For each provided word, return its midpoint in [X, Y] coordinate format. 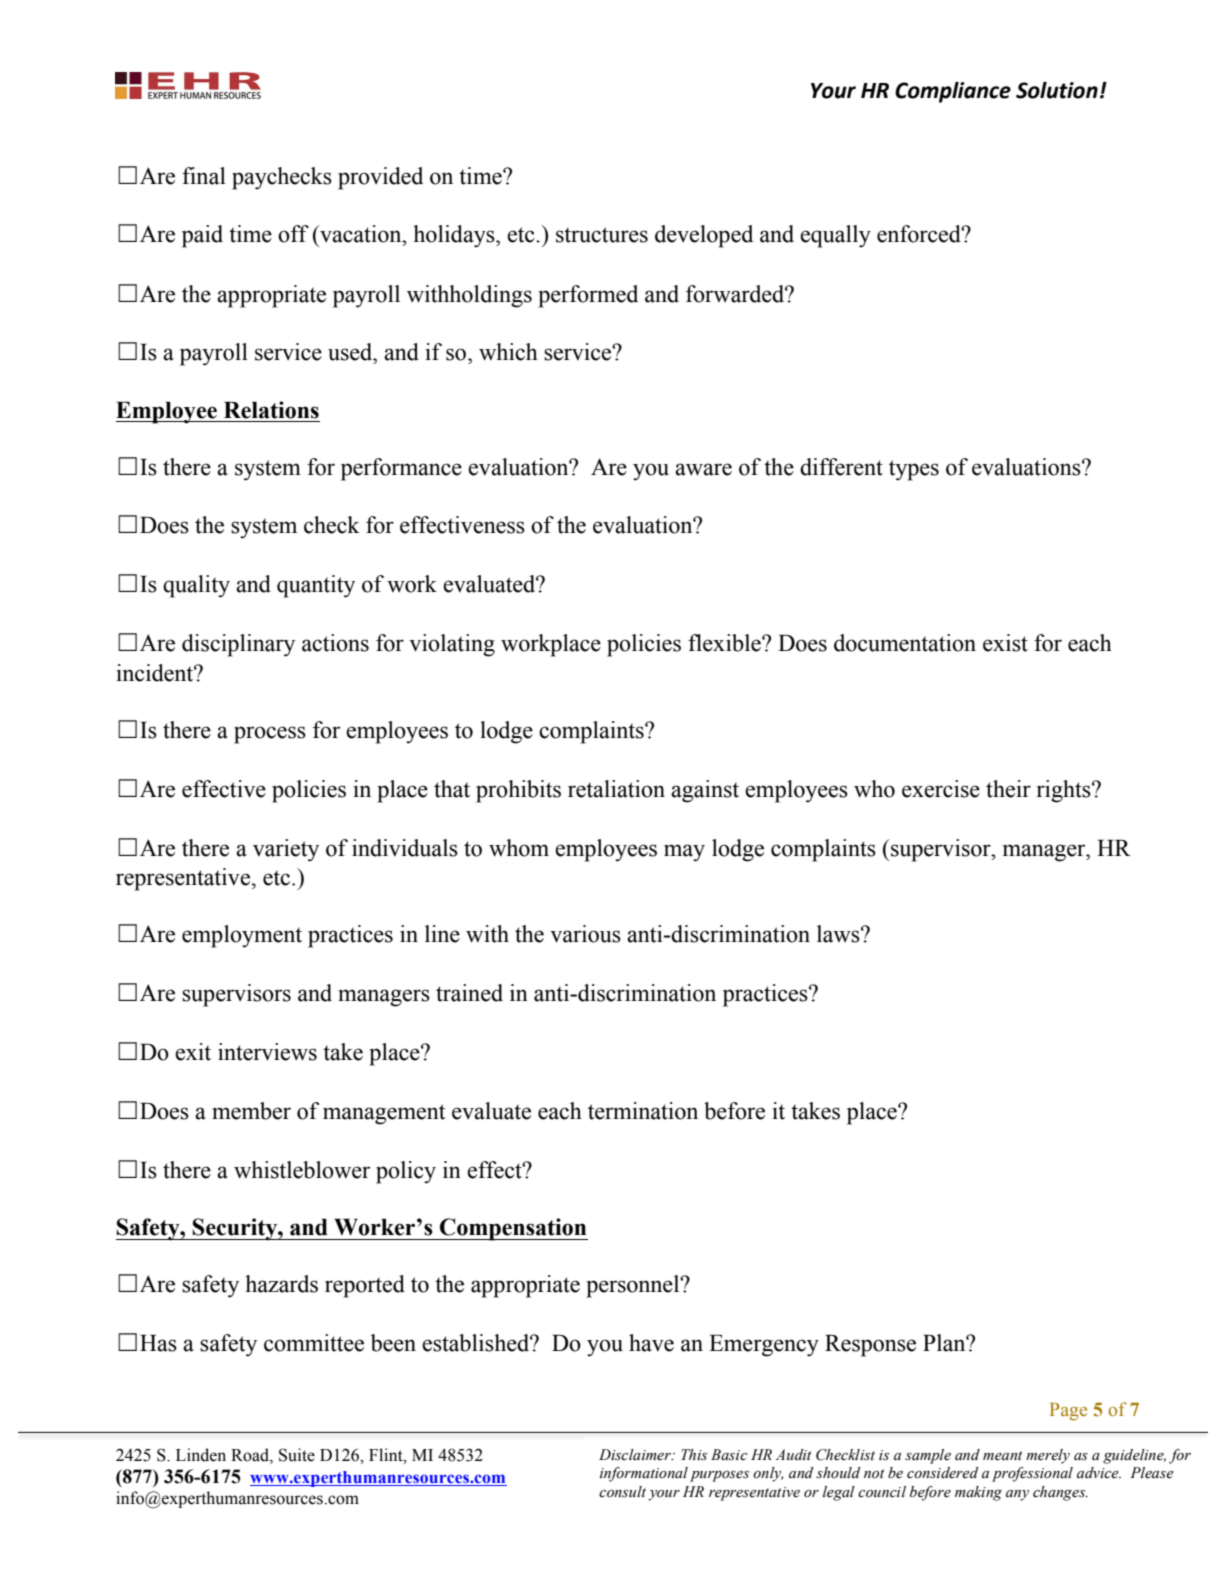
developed [704, 236]
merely [1048, 1456]
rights [1065, 791]
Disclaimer [636, 1455]
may [684, 853]
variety [286, 850]
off [293, 234]
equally [835, 236]
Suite [297, 1455]
